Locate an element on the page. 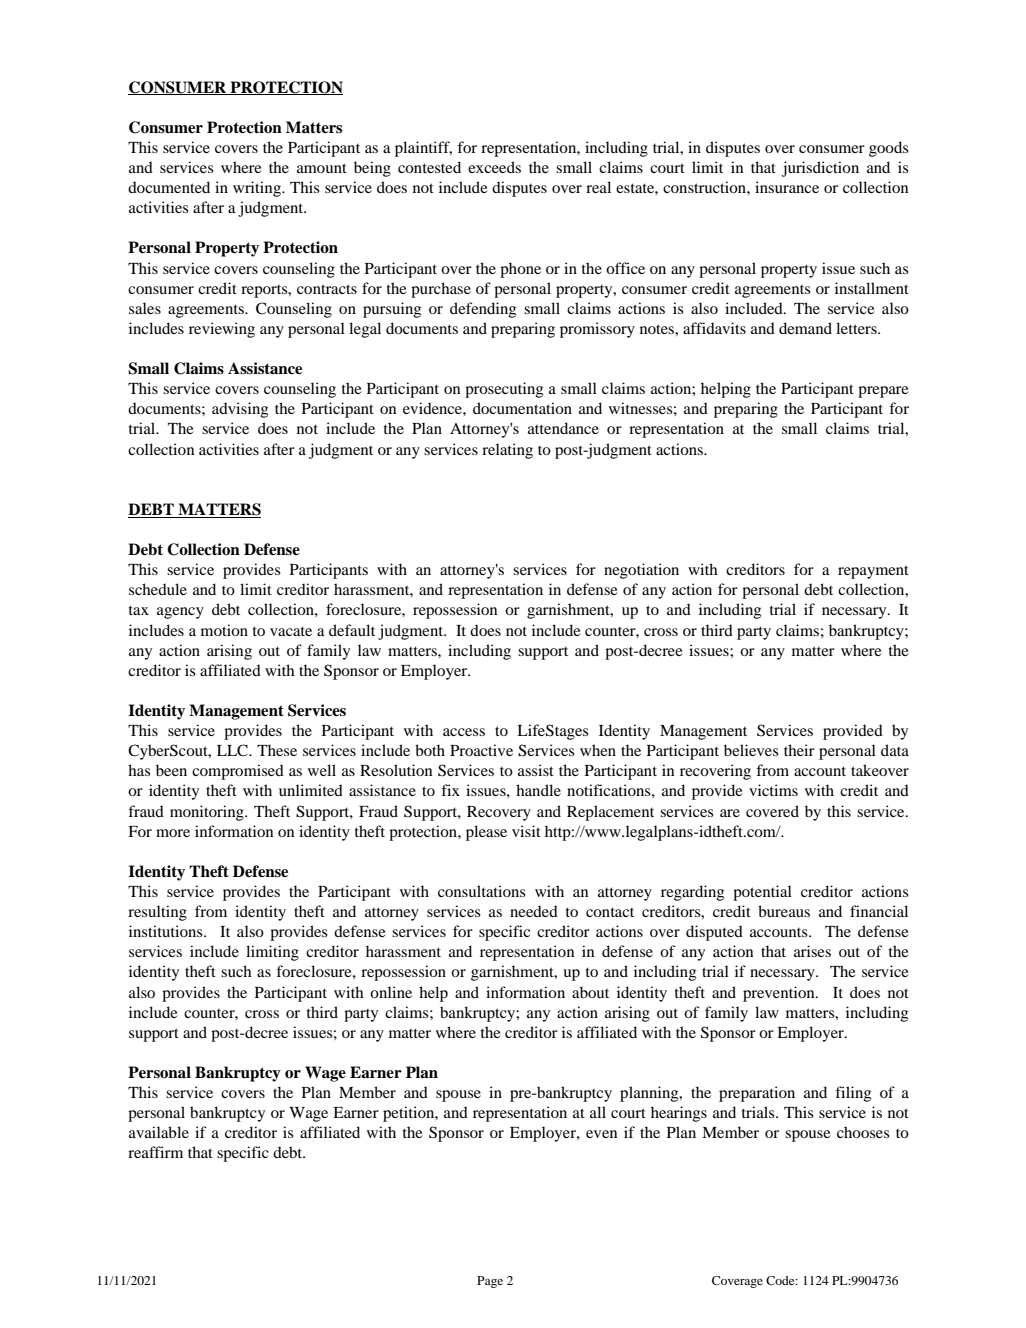 The height and width of the document is (1328, 1026). resulting is located at coordinates (157, 913).
